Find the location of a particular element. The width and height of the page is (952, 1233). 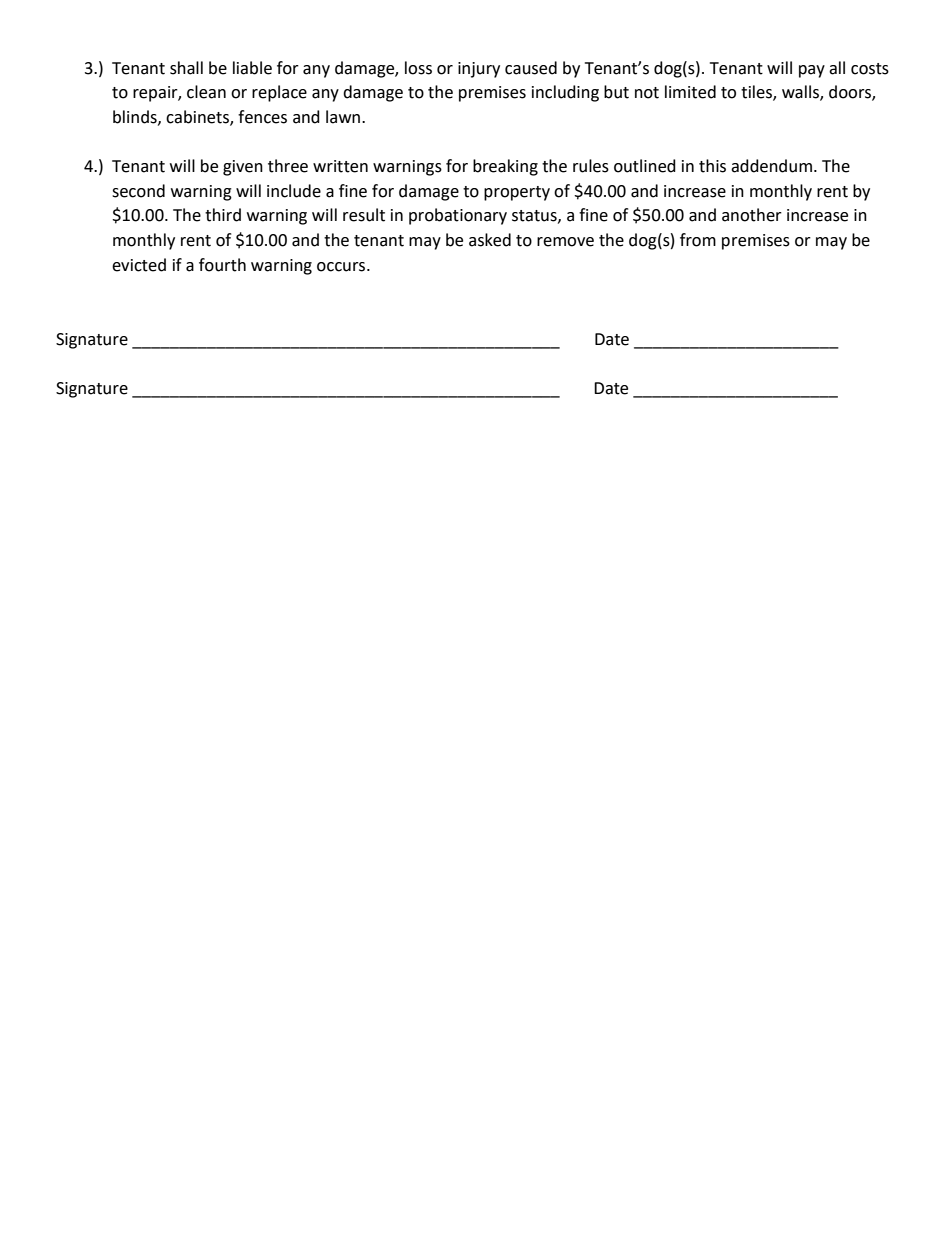

remove is located at coordinates (565, 242).
